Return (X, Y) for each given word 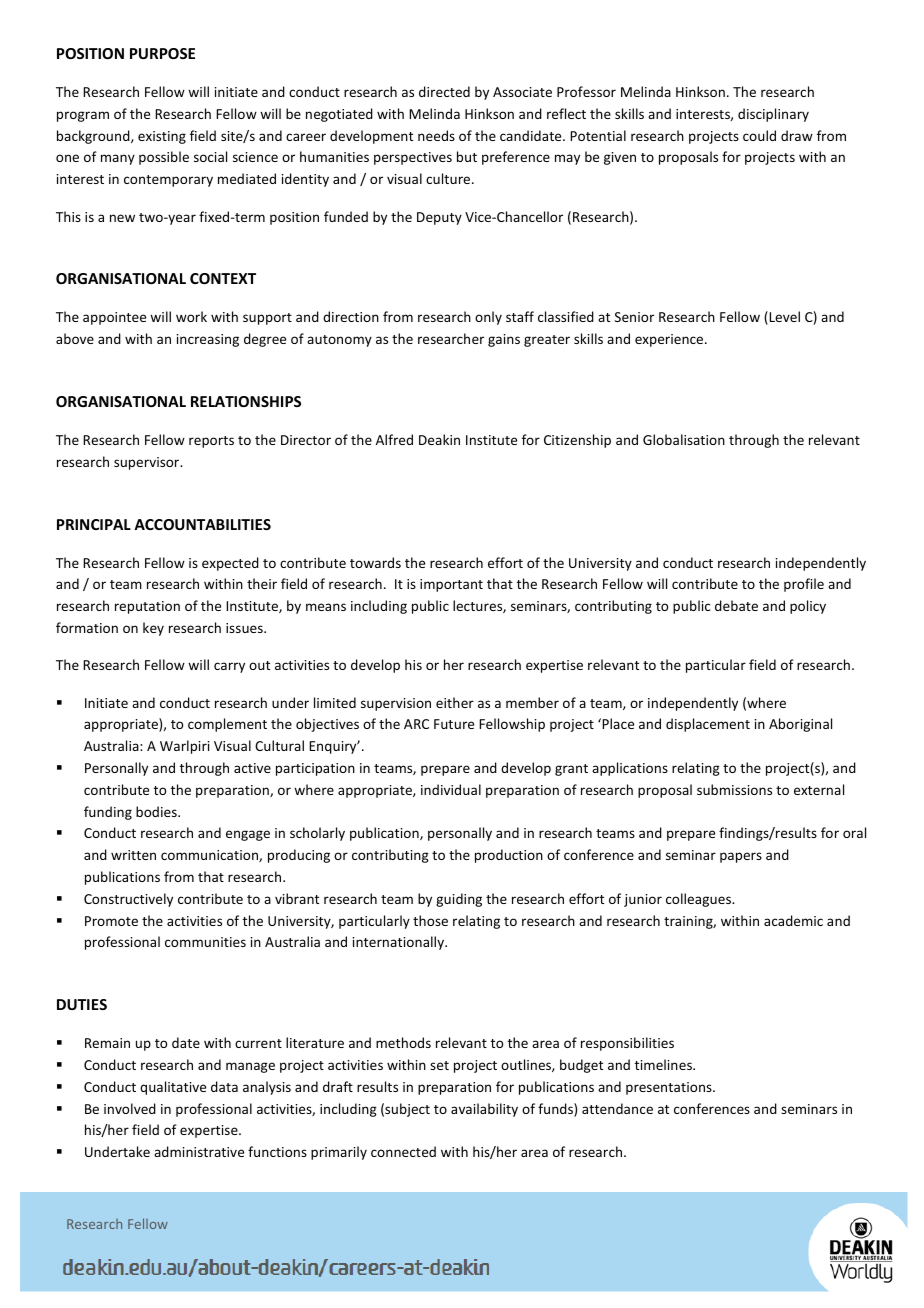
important (451, 585)
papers (741, 857)
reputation (147, 607)
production (509, 856)
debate (736, 605)
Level (783, 318)
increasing (208, 340)
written (133, 855)
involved (130, 1108)
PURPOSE (162, 53)
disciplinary (773, 115)
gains (504, 340)
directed (444, 91)
